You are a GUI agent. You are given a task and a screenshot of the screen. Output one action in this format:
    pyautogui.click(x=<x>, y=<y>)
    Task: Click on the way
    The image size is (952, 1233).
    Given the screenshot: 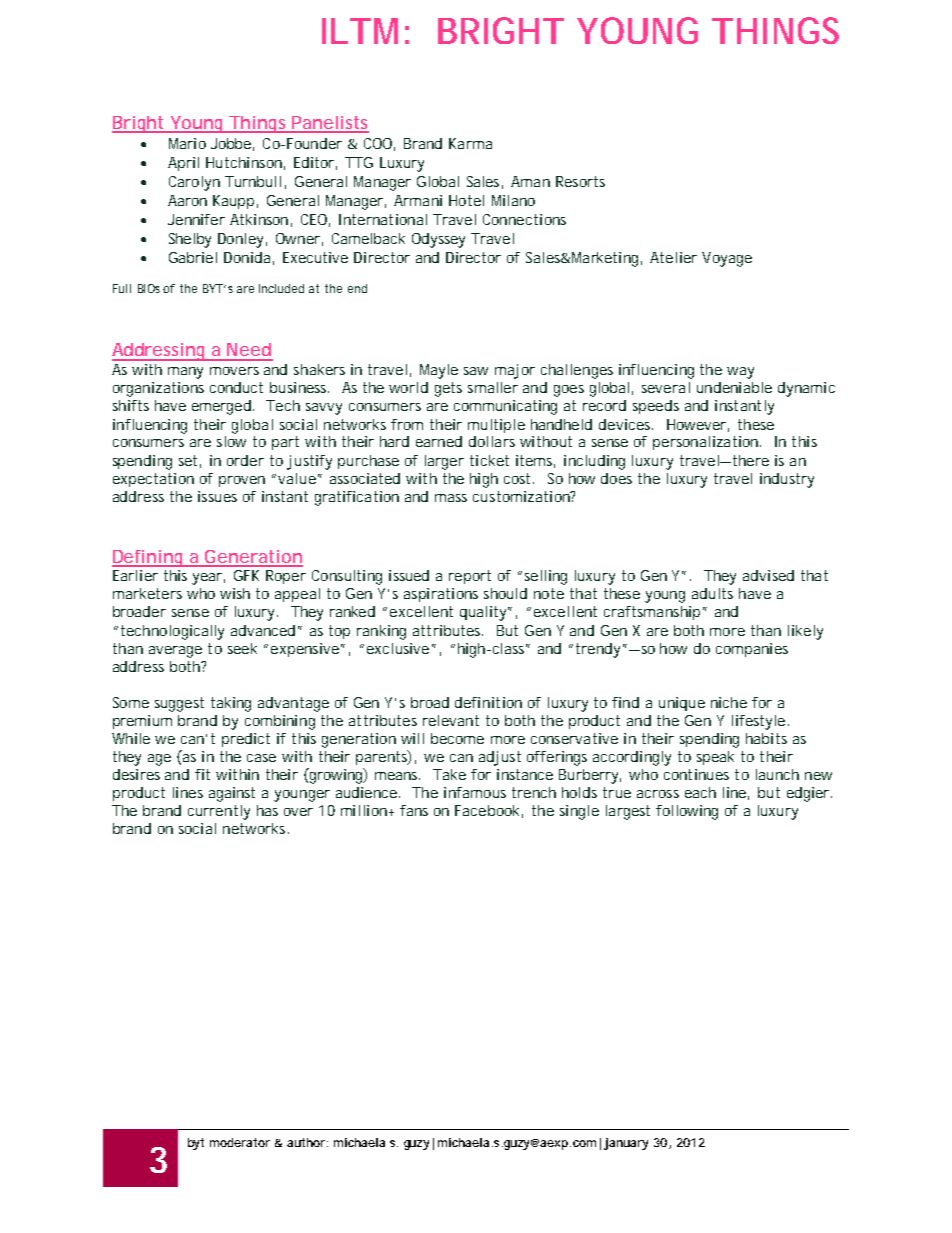 What is the action you would take?
    pyautogui.click(x=740, y=373)
